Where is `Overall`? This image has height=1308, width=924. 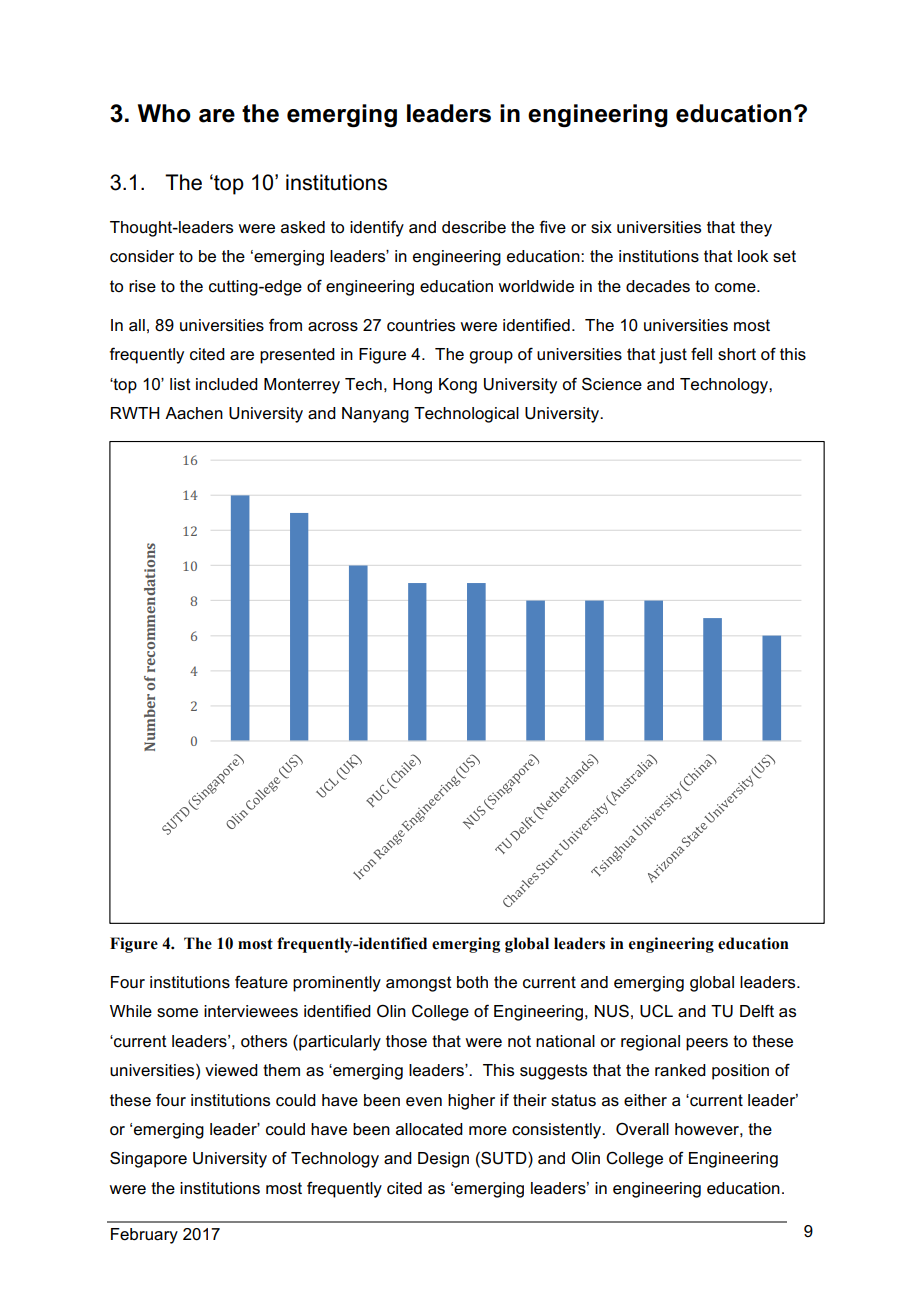
Overall is located at coordinates (642, 1129).
